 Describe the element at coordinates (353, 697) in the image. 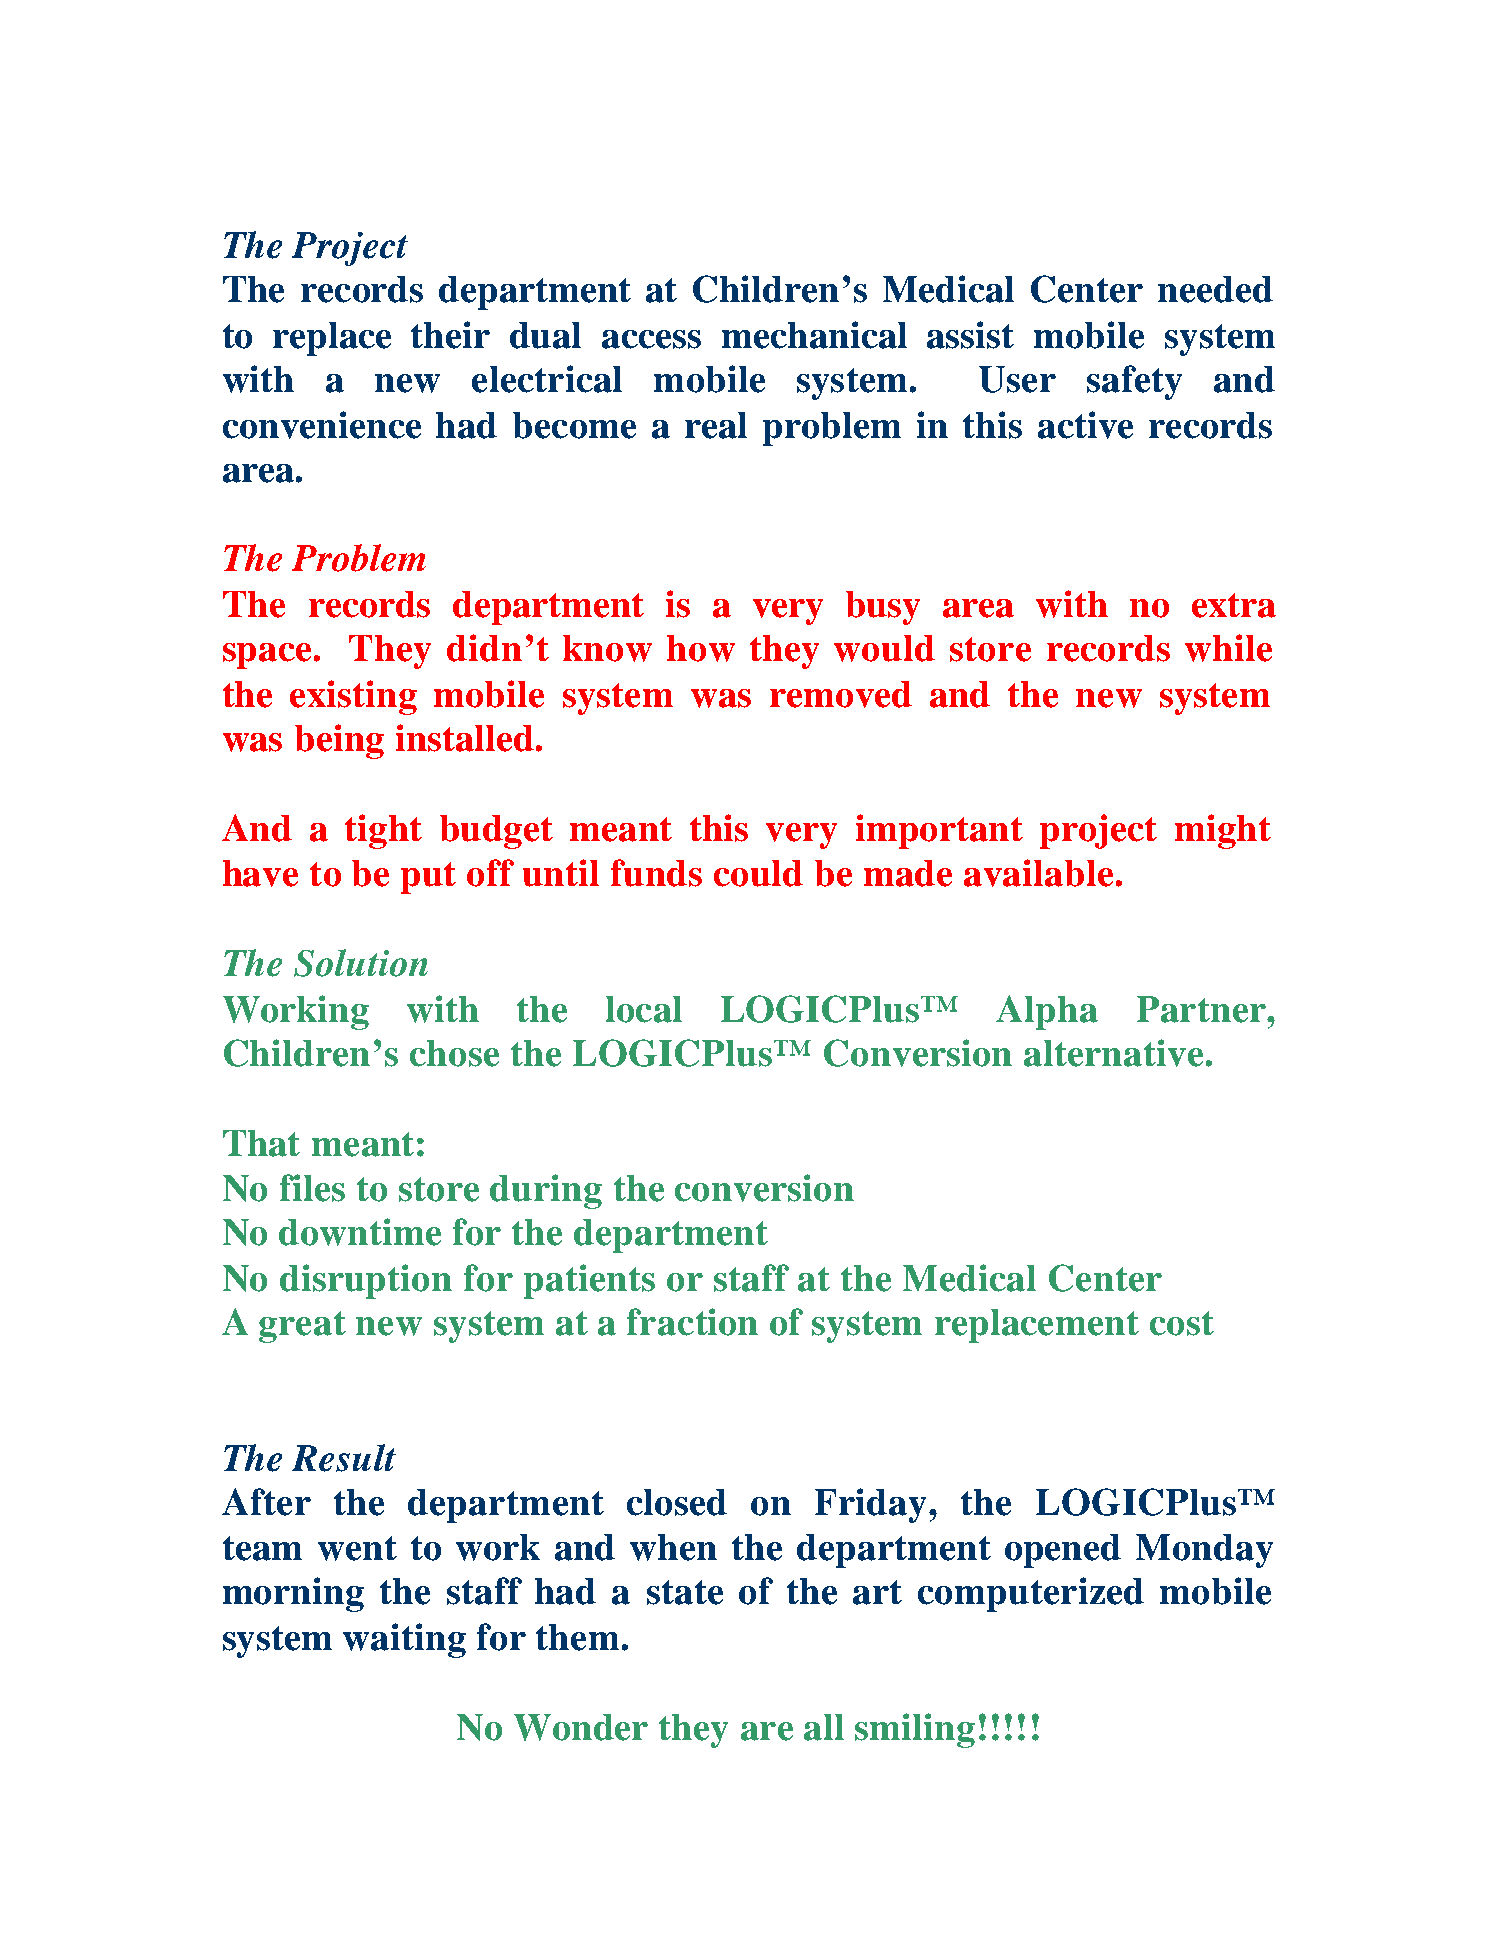

I see `existing` at that location.
